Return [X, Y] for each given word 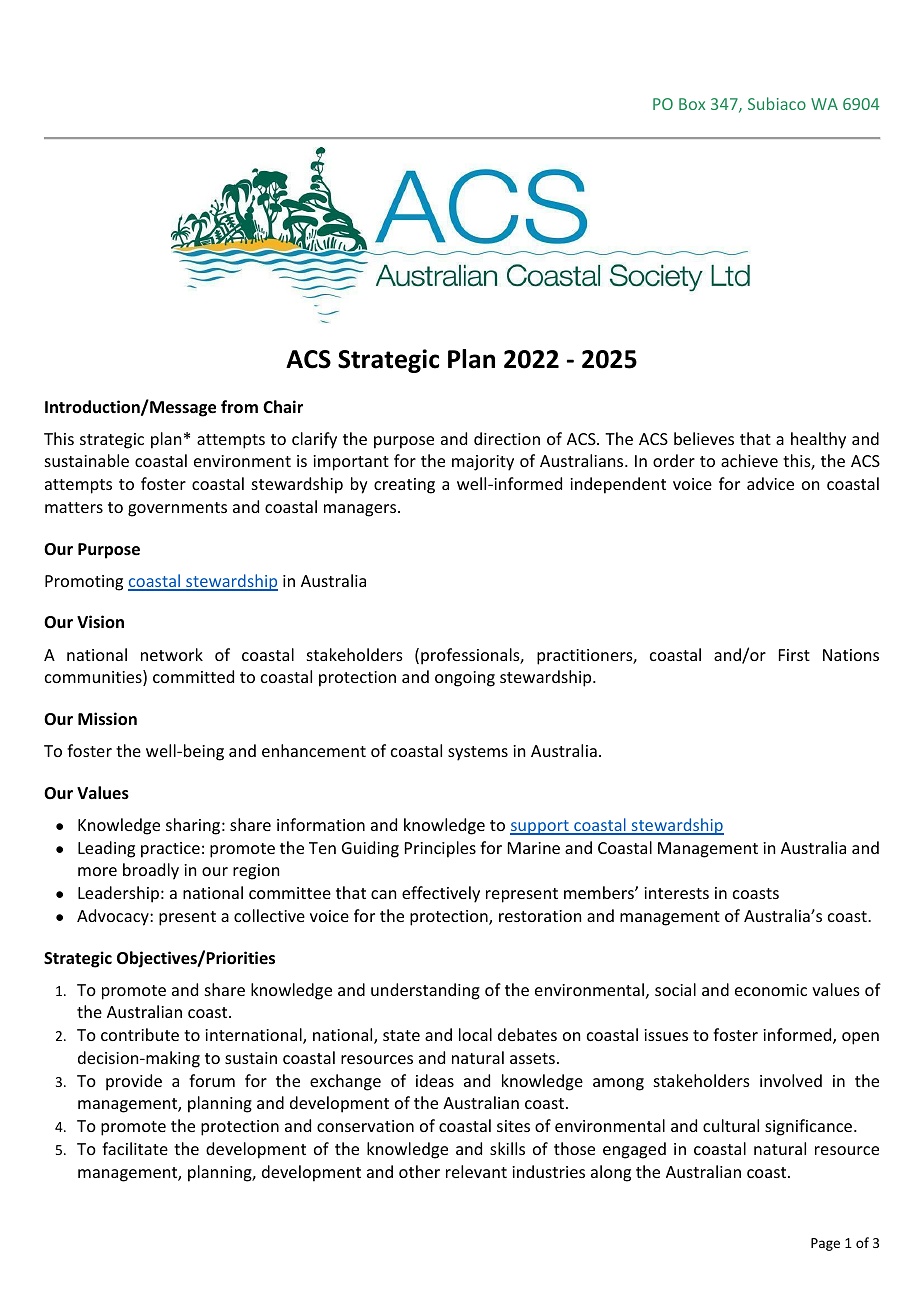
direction [507, 438]
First [794, 655]
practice [170, 850]
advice [770, 483]
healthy [818, 440]
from [239, 407]
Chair [283, 406]
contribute [140, 1034]
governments [177, 509]
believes [704, 438]
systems [478, 753]
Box [692, 104]
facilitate [135, 1148]
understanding [425, 991]
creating [404, 486]
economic [771, 990]
